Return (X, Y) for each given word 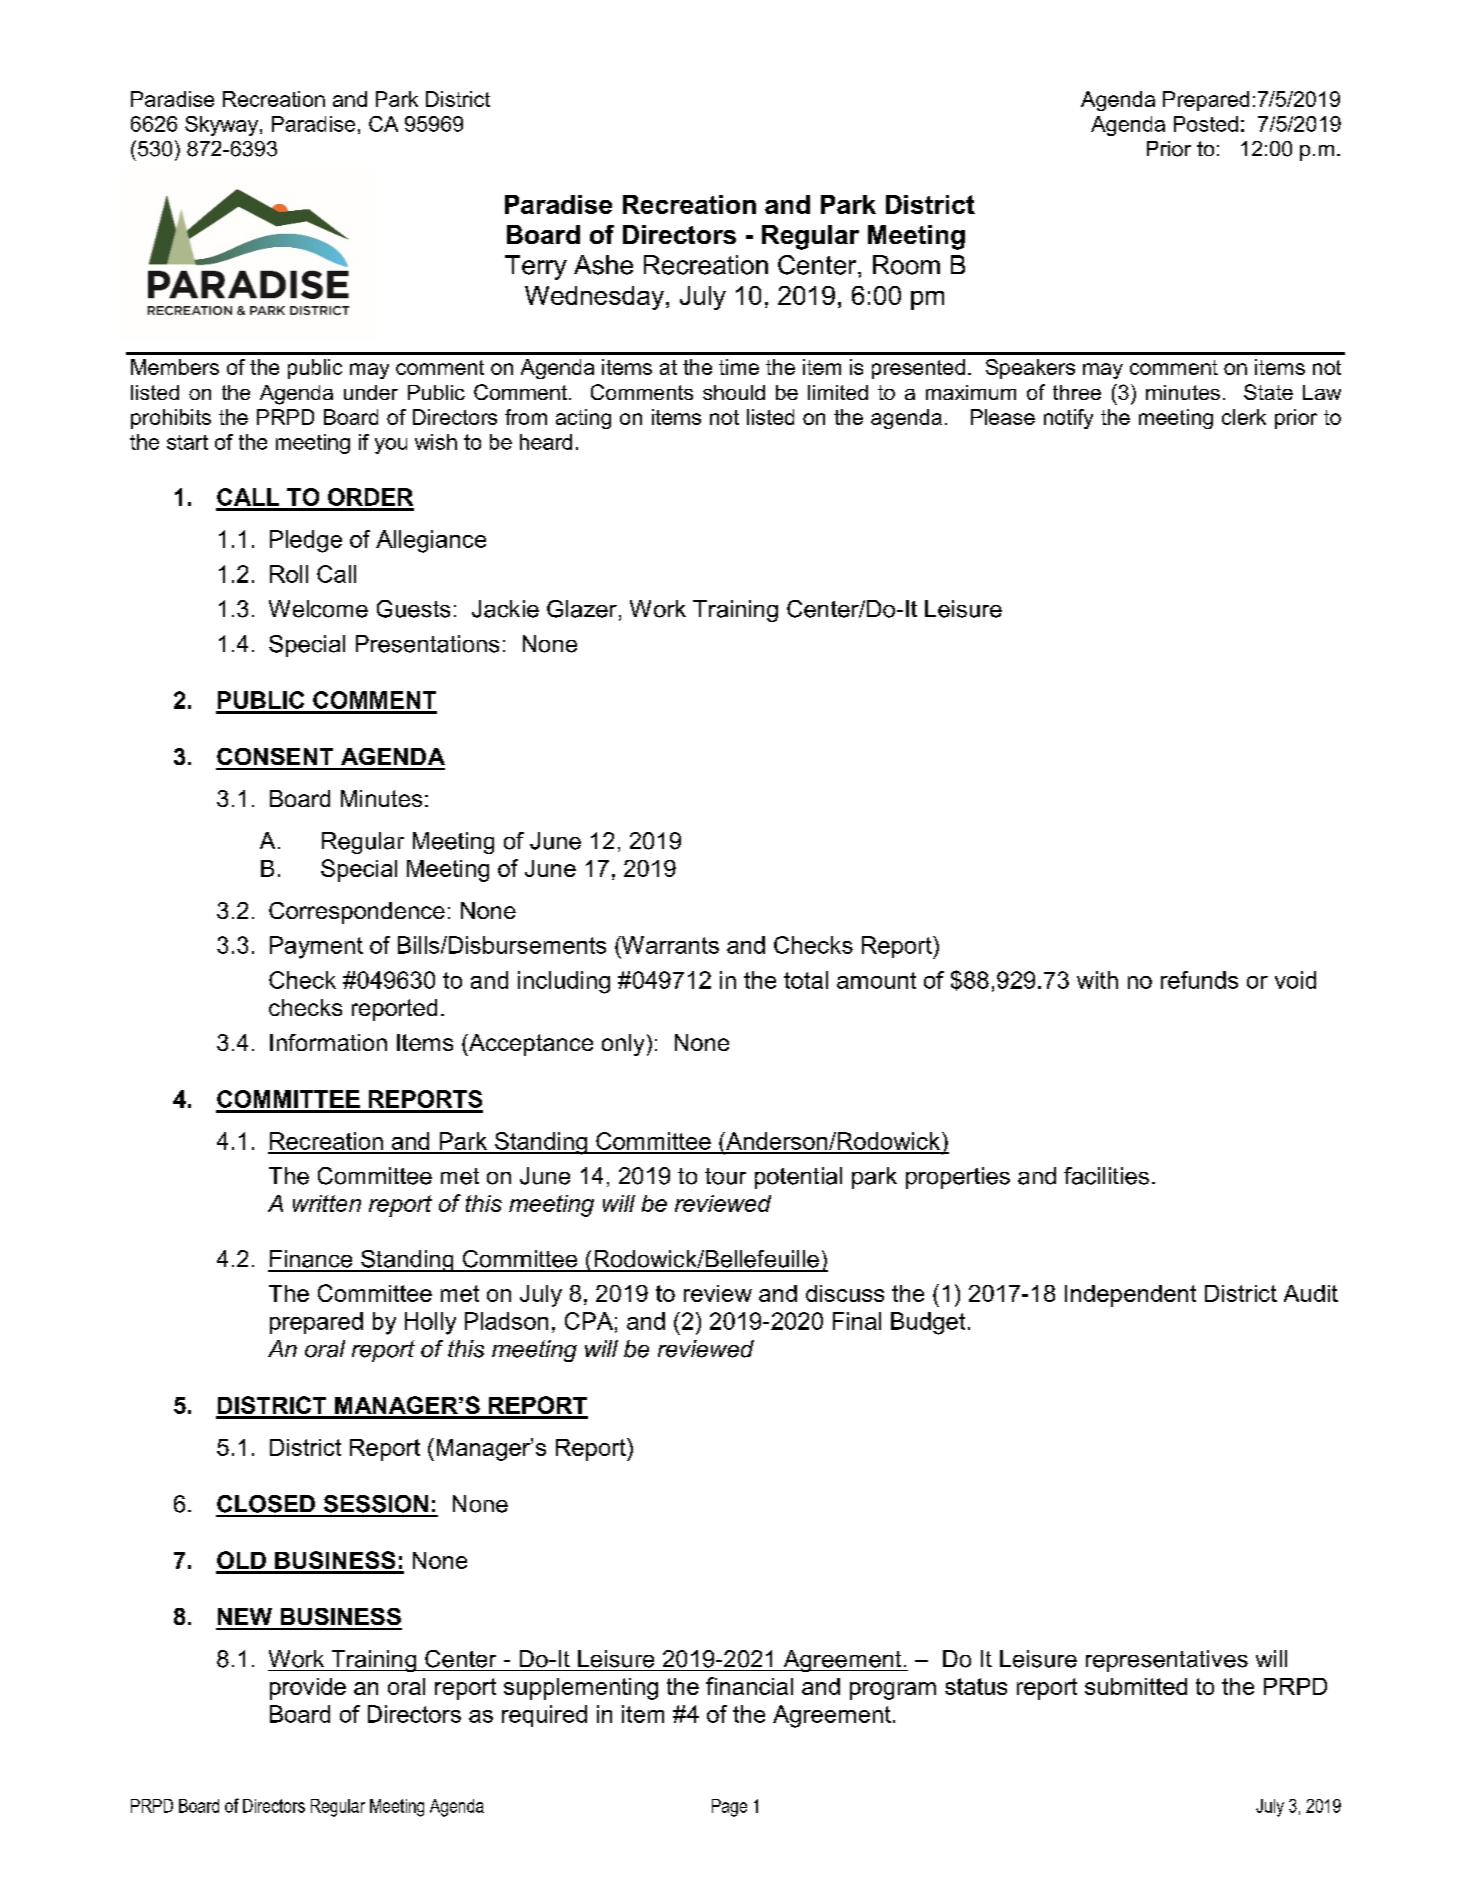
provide (308, 1689)
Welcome (318, 609)
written (327, 1203)
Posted (1206, 124)
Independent (1130, 1296)
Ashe (603, 265)
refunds (1199, 980)
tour (725, 1176)
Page (729, 1808)
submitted (1136, 1686)
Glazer (582, 609)
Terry (536, 267)
